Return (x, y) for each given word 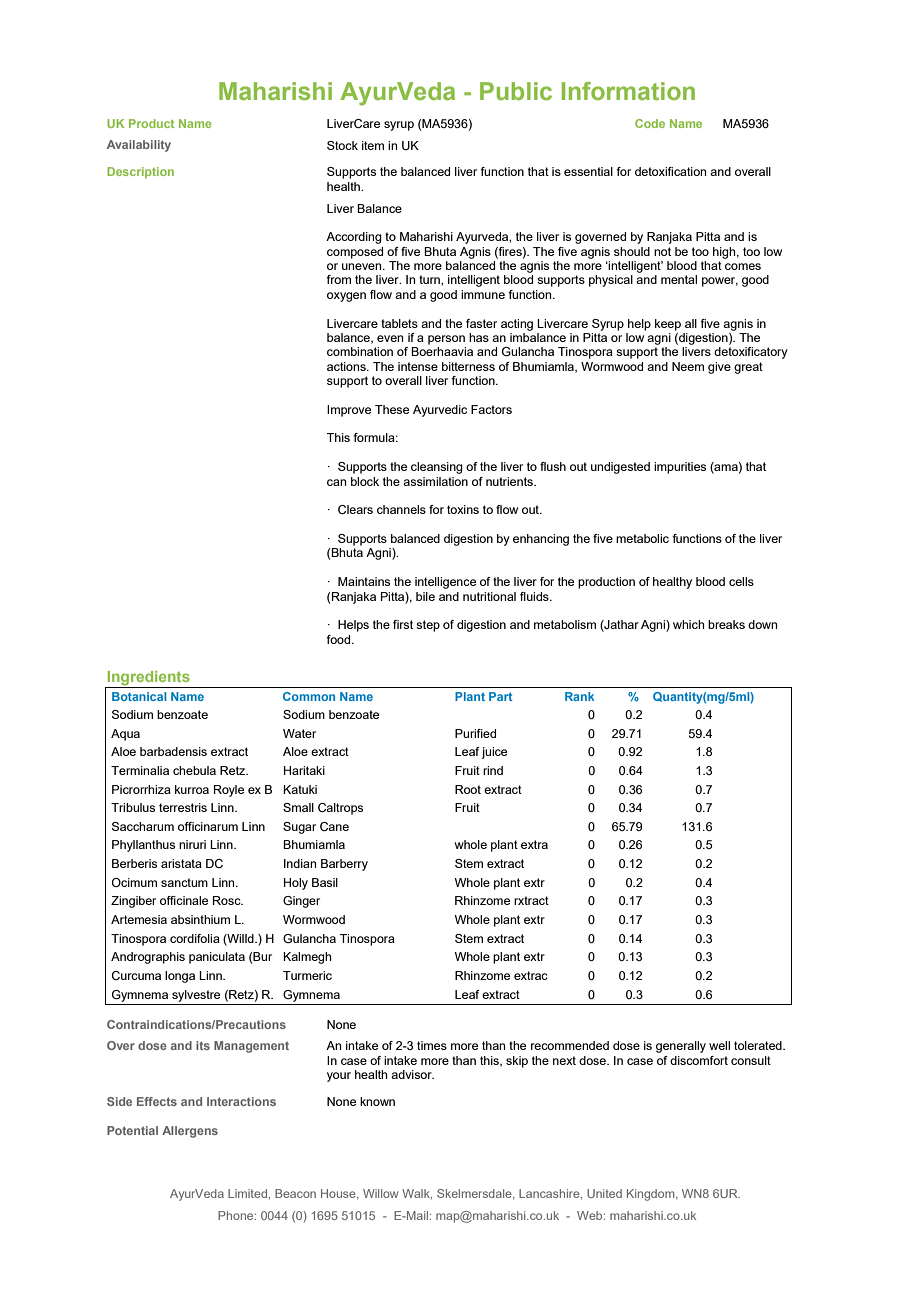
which (688, 624)
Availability (139, 146)
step (428, 626)
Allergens (190, 1132)
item (373, 145)
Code (650, 123)
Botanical (139, 696)
